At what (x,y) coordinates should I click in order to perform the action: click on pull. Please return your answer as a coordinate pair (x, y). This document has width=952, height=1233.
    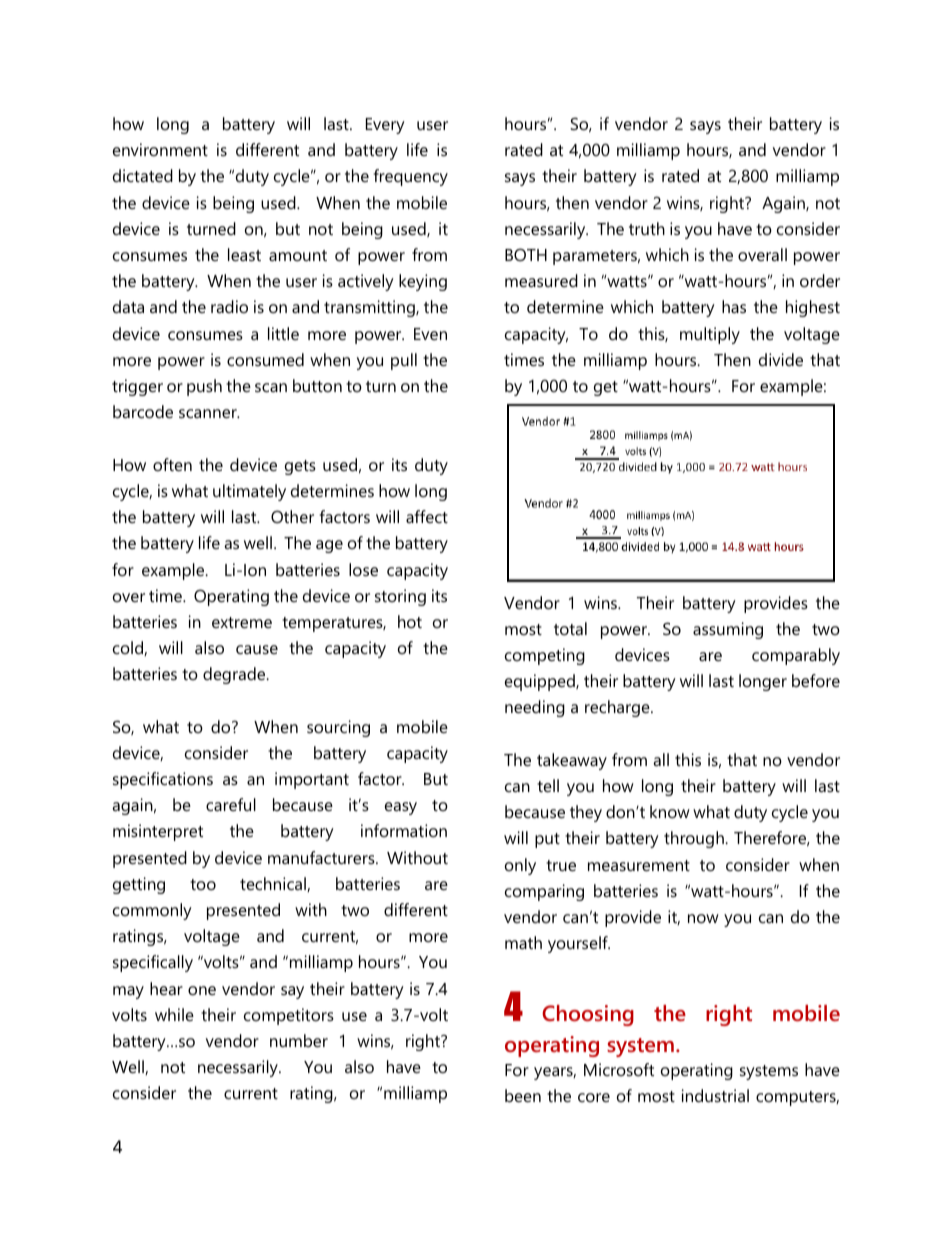
    Looking at the image, I should click on (404, 361).
